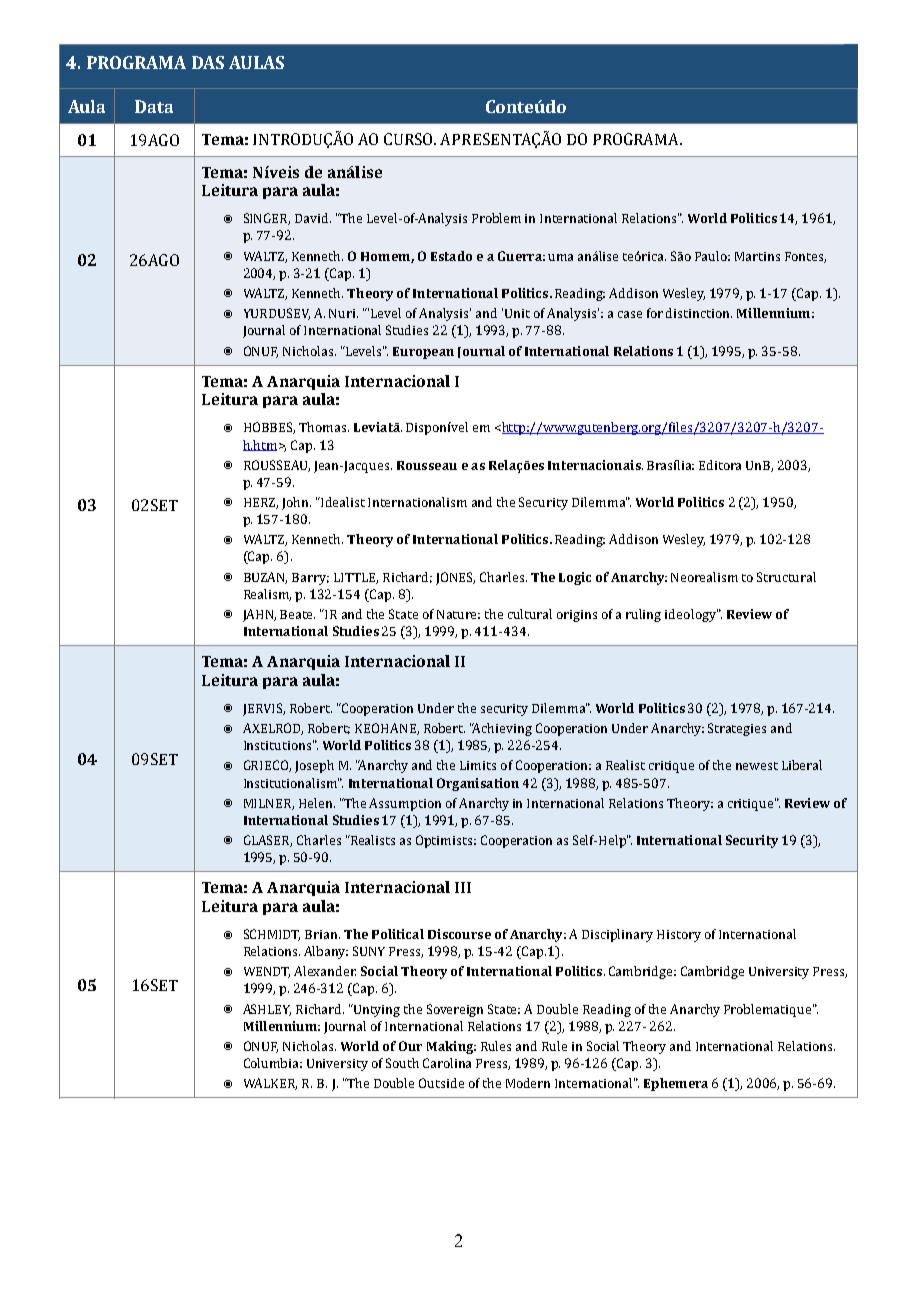  What do you see at coordinates (270, 1084) in the document?
I see `WALKER` at bounding box center [270, 1084].
